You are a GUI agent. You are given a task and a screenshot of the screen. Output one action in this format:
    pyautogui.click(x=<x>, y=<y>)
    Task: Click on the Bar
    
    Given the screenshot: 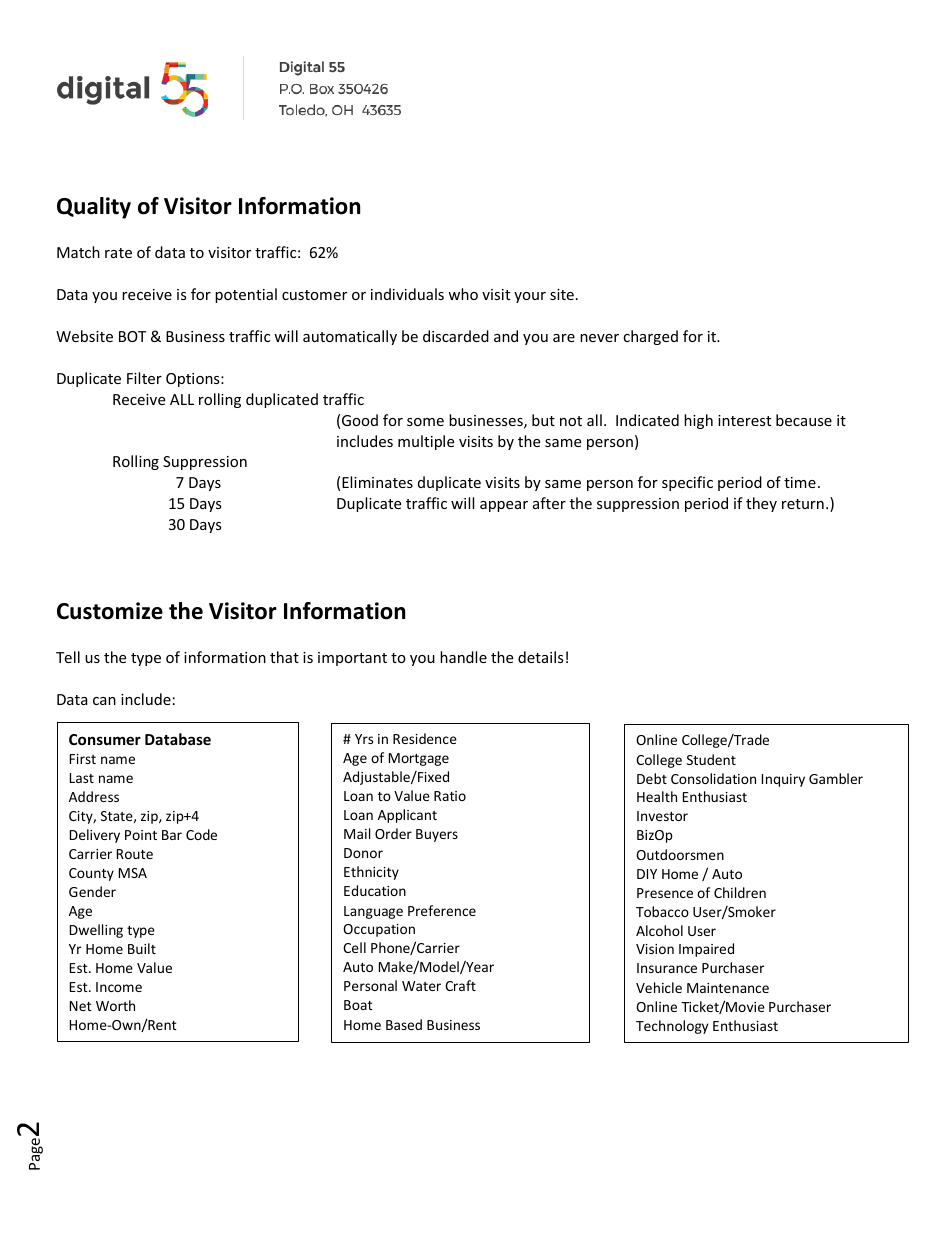 What is the action you would take?
    pyautogui.click(x=172, y=835)
